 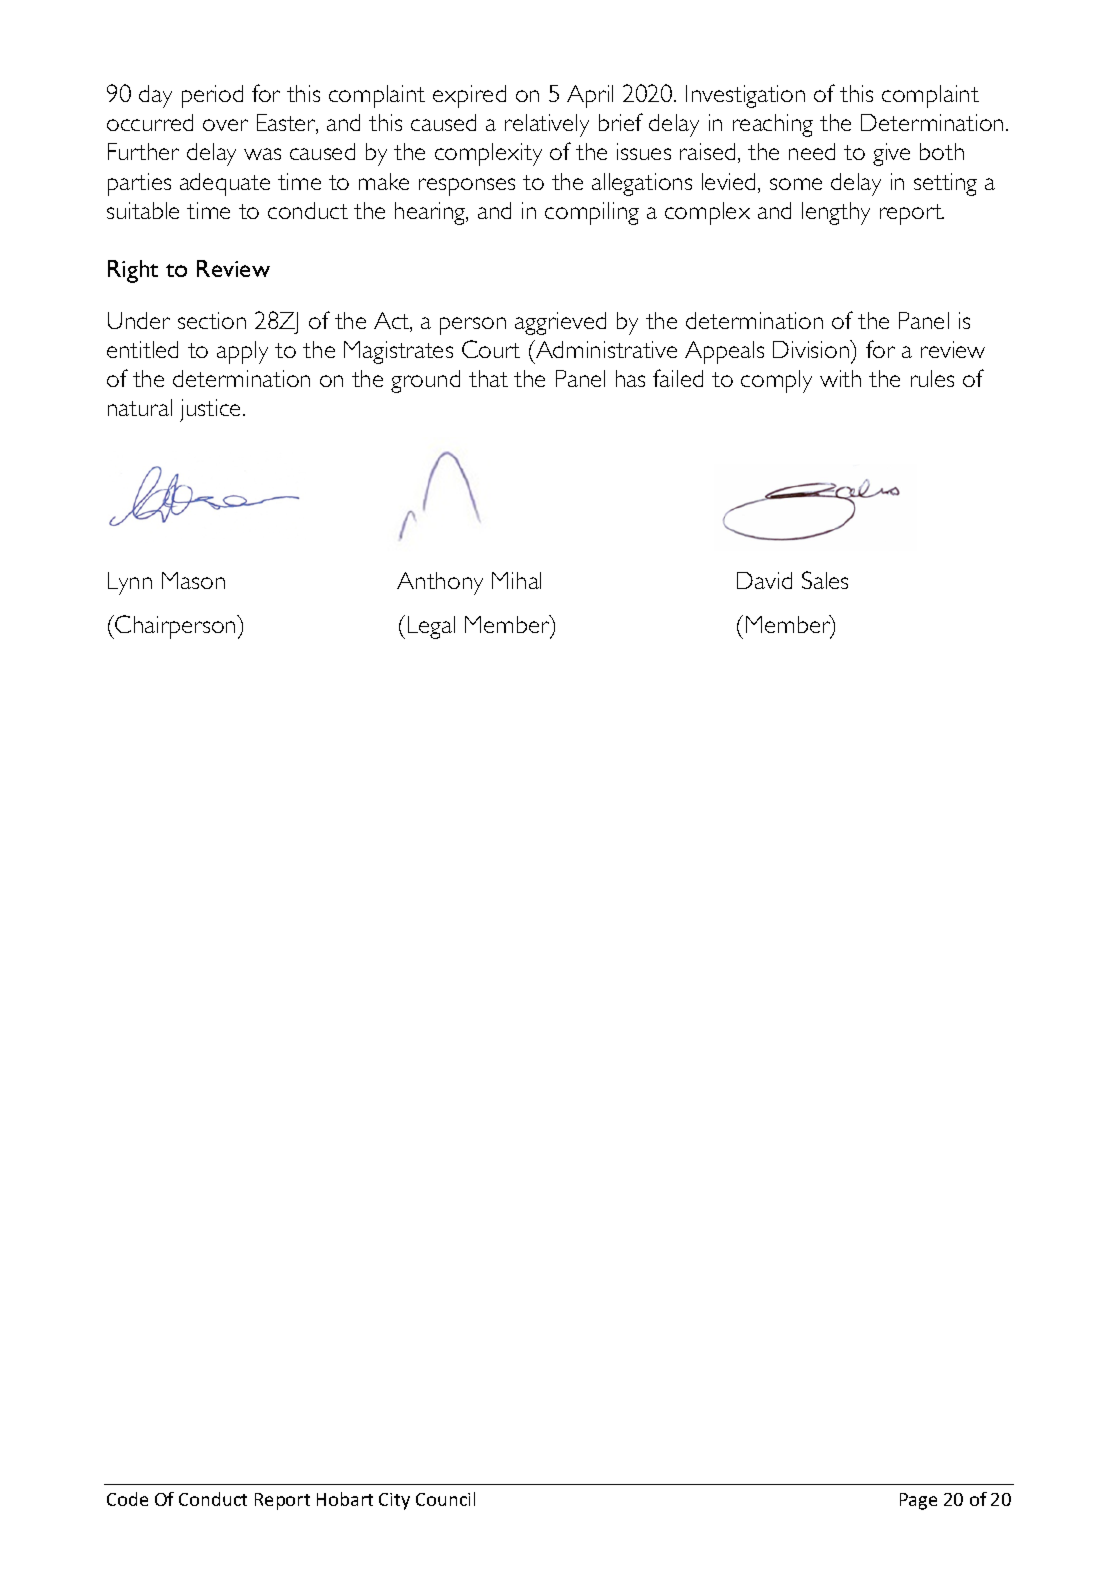 I want to click on relatively, so click(x=547, y=125).
